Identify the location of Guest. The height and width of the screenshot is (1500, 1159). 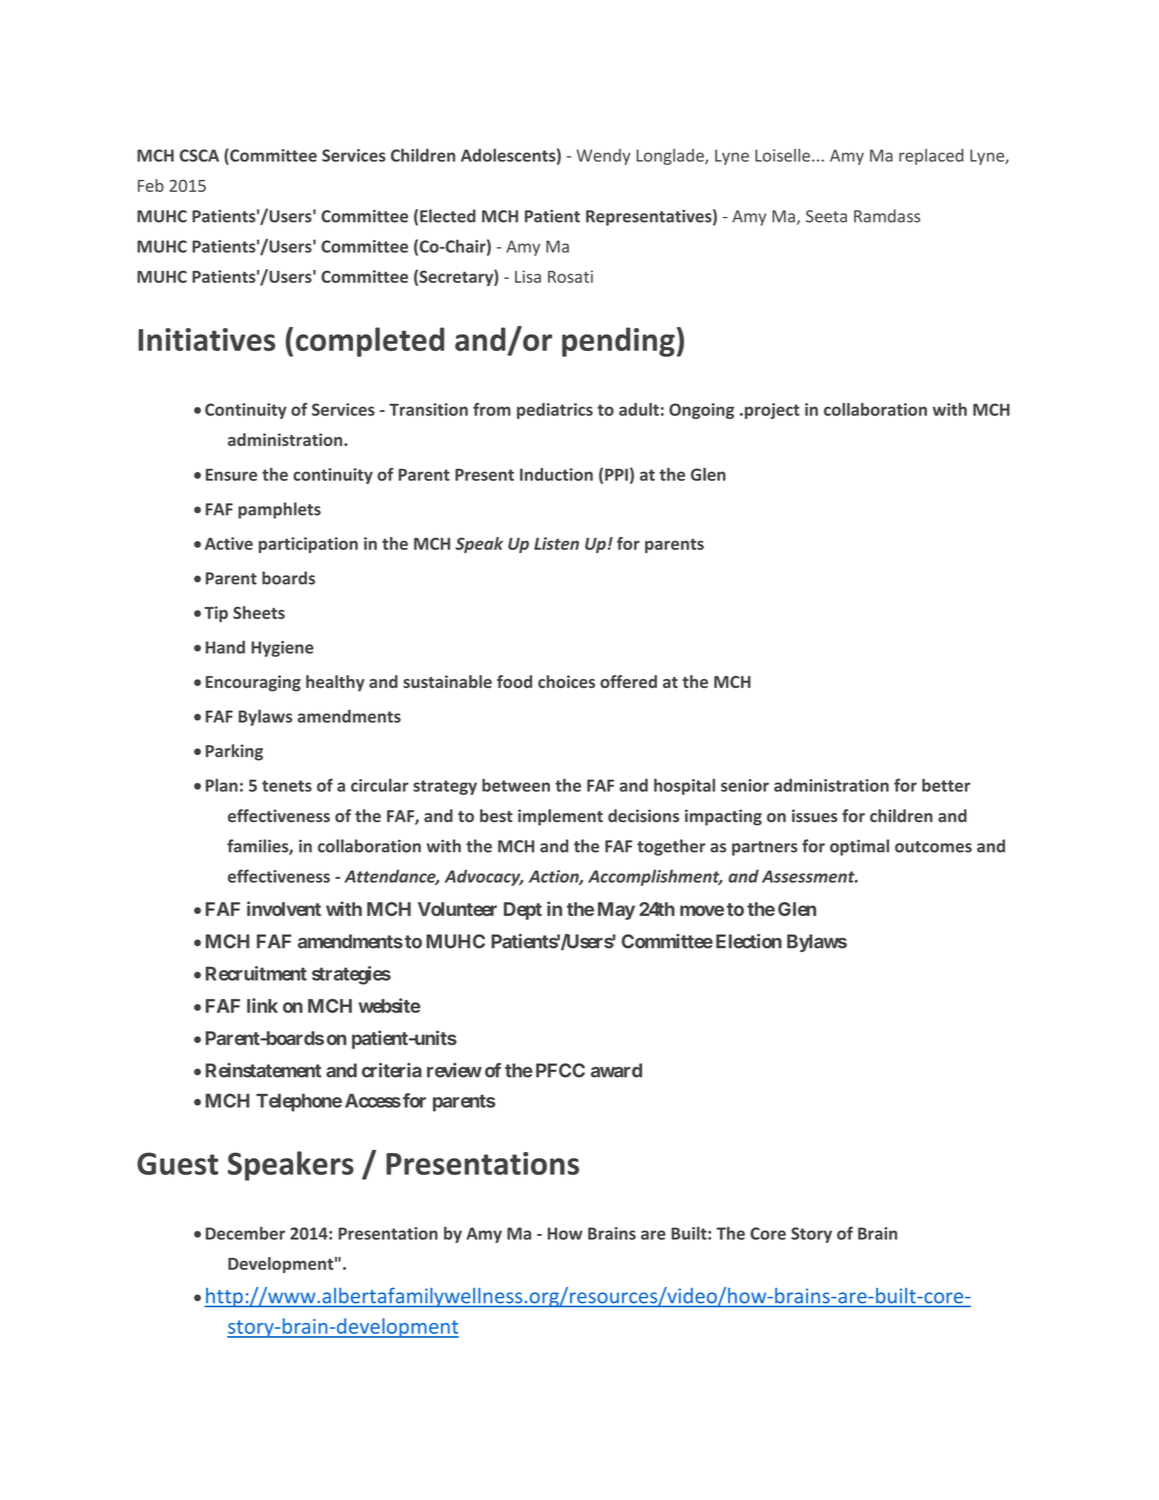
(177, 1163).
